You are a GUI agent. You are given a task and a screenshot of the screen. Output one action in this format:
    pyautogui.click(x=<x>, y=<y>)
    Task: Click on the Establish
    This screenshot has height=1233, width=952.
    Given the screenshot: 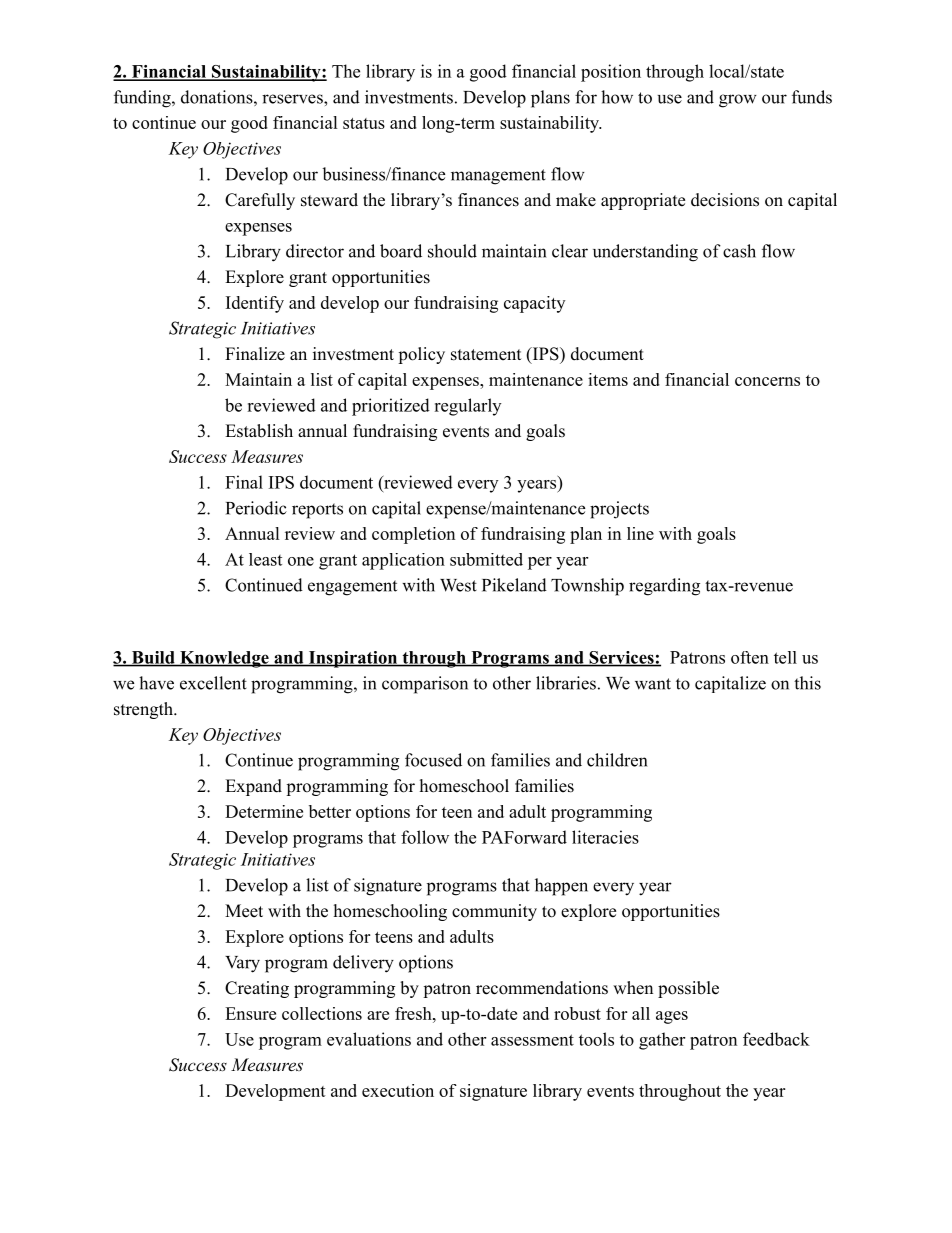 What is the action you would take?
    pyautogui.click(x=259, y=431)
